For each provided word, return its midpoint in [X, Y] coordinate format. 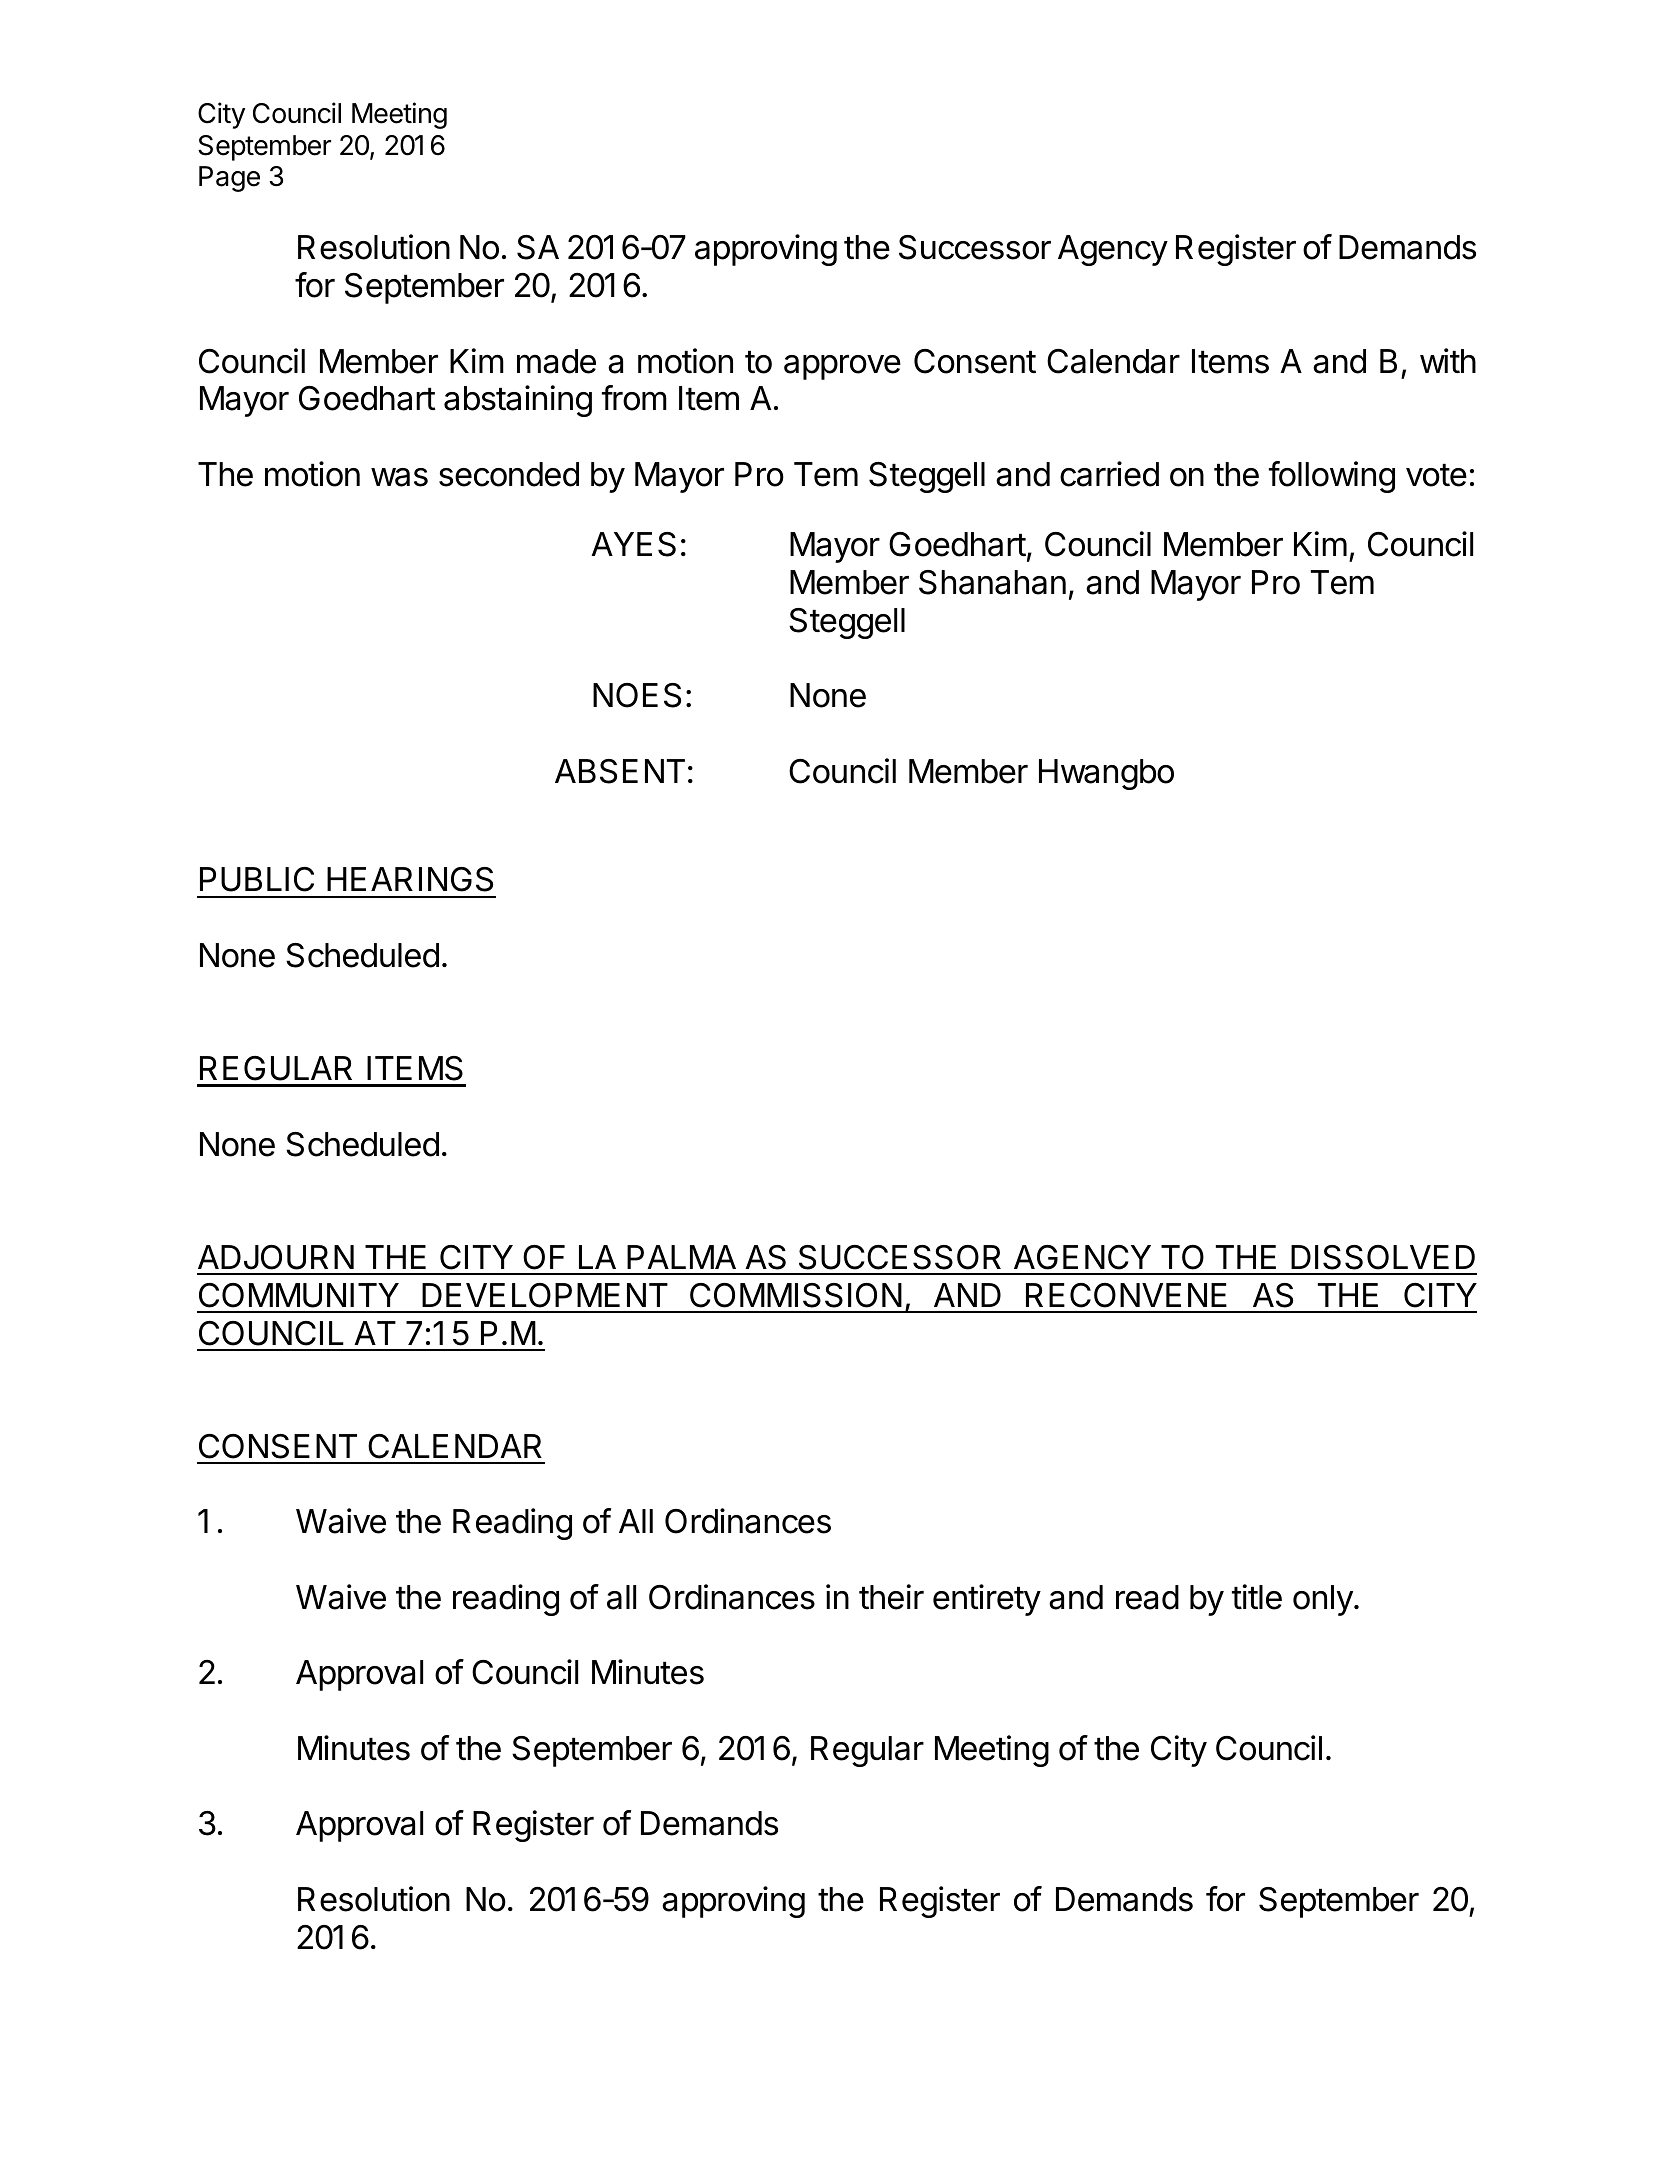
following [1332, 477]
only [1323, 1600]
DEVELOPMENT [545, 1295]
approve [842, 367]
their [891, 1597]
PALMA [681, 1257]
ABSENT [620, 771]
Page [229, 179]
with [1448, 360]
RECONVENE [1126, 1295]
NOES [637, 695]
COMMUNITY [299, 1295]
